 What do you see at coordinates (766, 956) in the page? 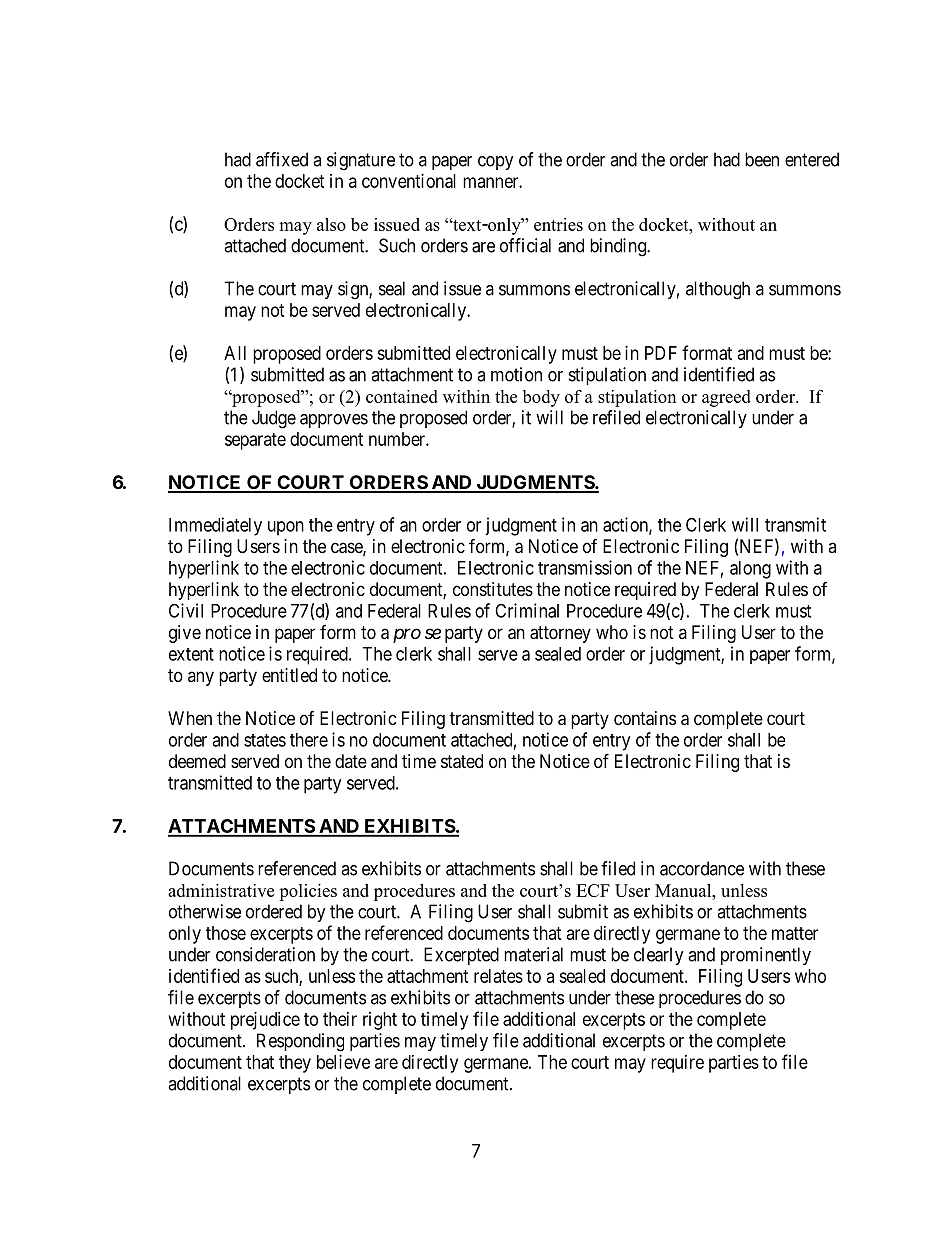
I see `prominently` at bounding box center [766, 956].
